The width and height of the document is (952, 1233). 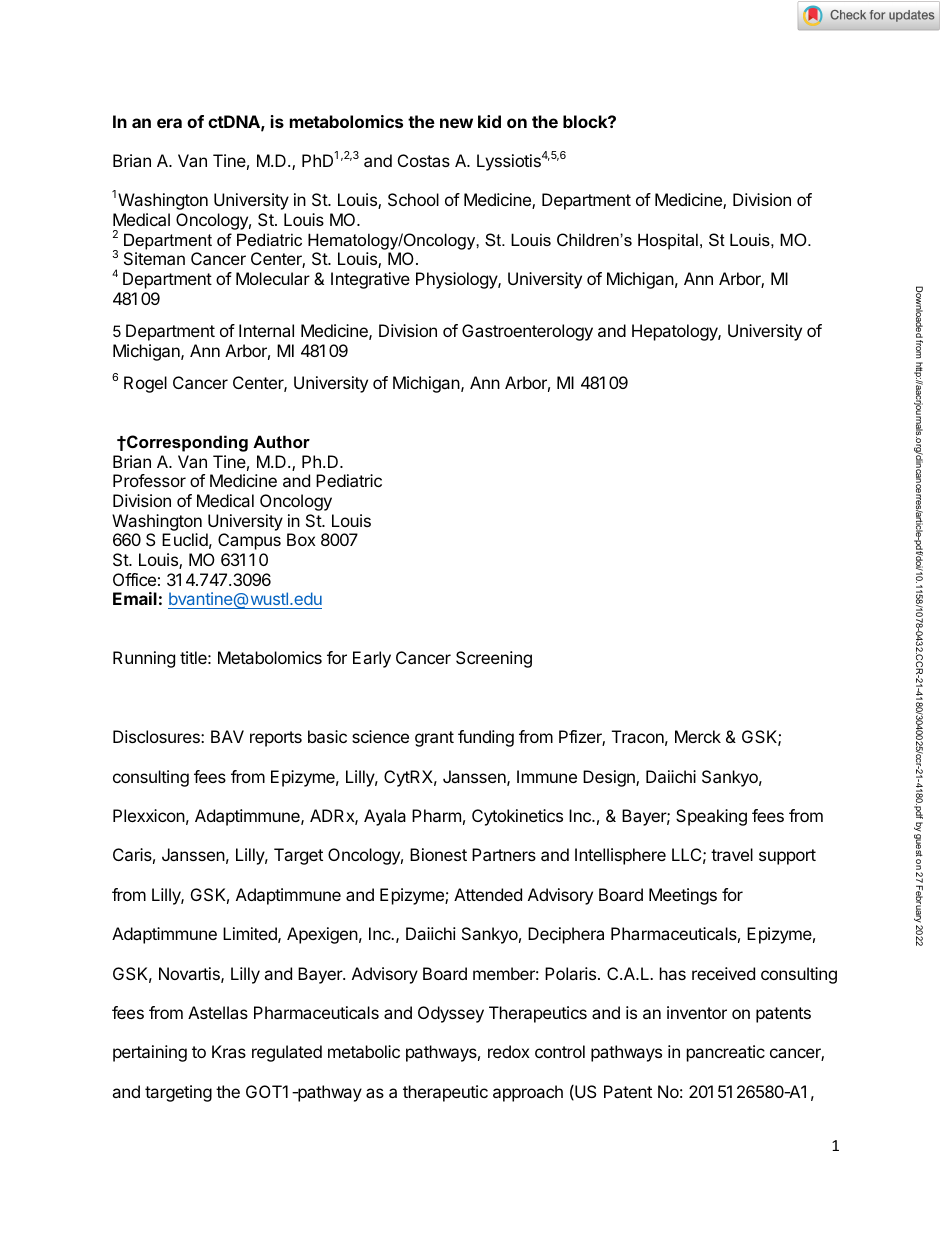 What do you see at coordinates (527, 332) in the document?
I see `Gastroenterology` at bounding box center [527, 332].
